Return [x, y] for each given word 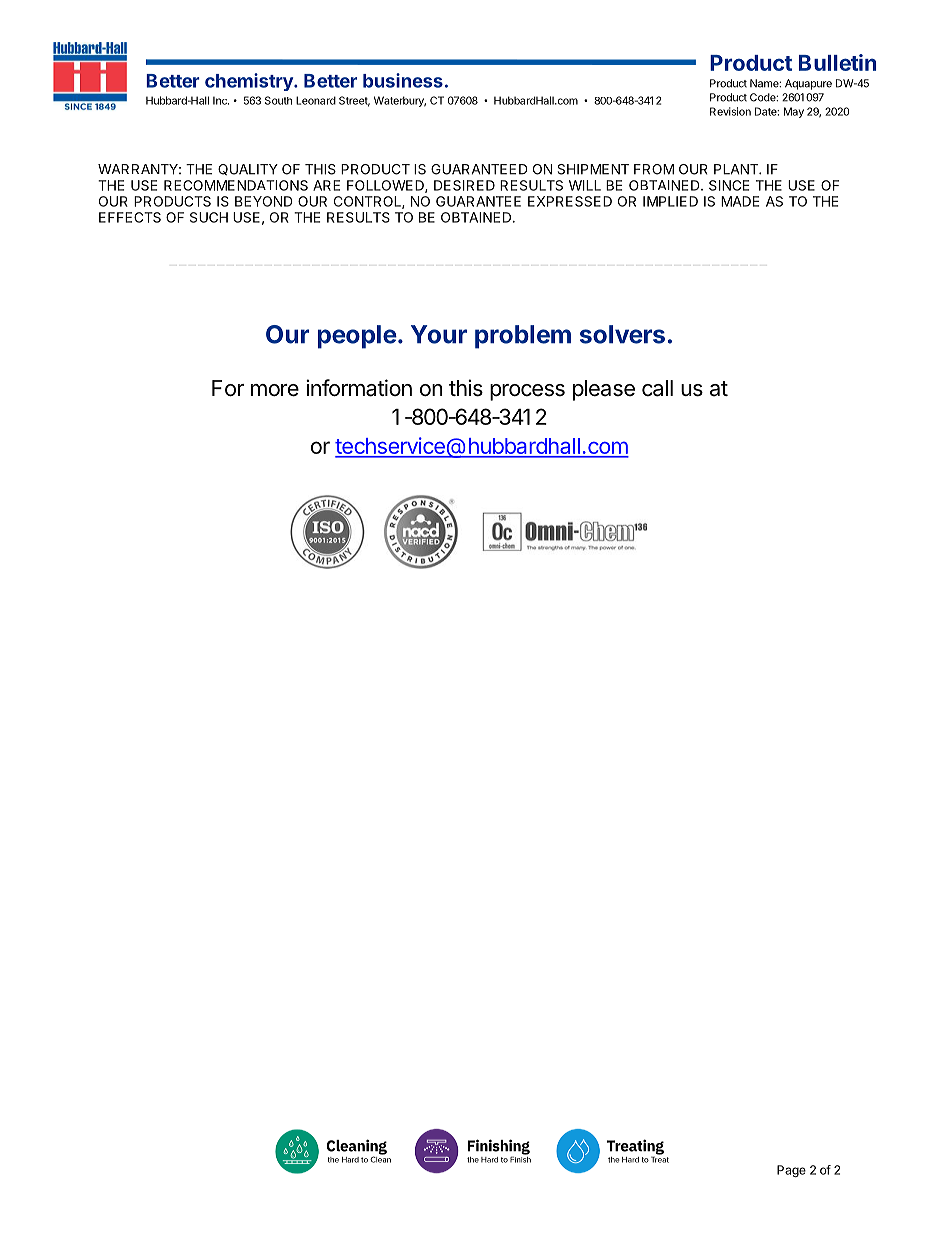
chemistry [250, 82]
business [403, 80]
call [657, 388]
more [275, 390]
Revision [730, 111]
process [527, 392]
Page [791, 1171]
